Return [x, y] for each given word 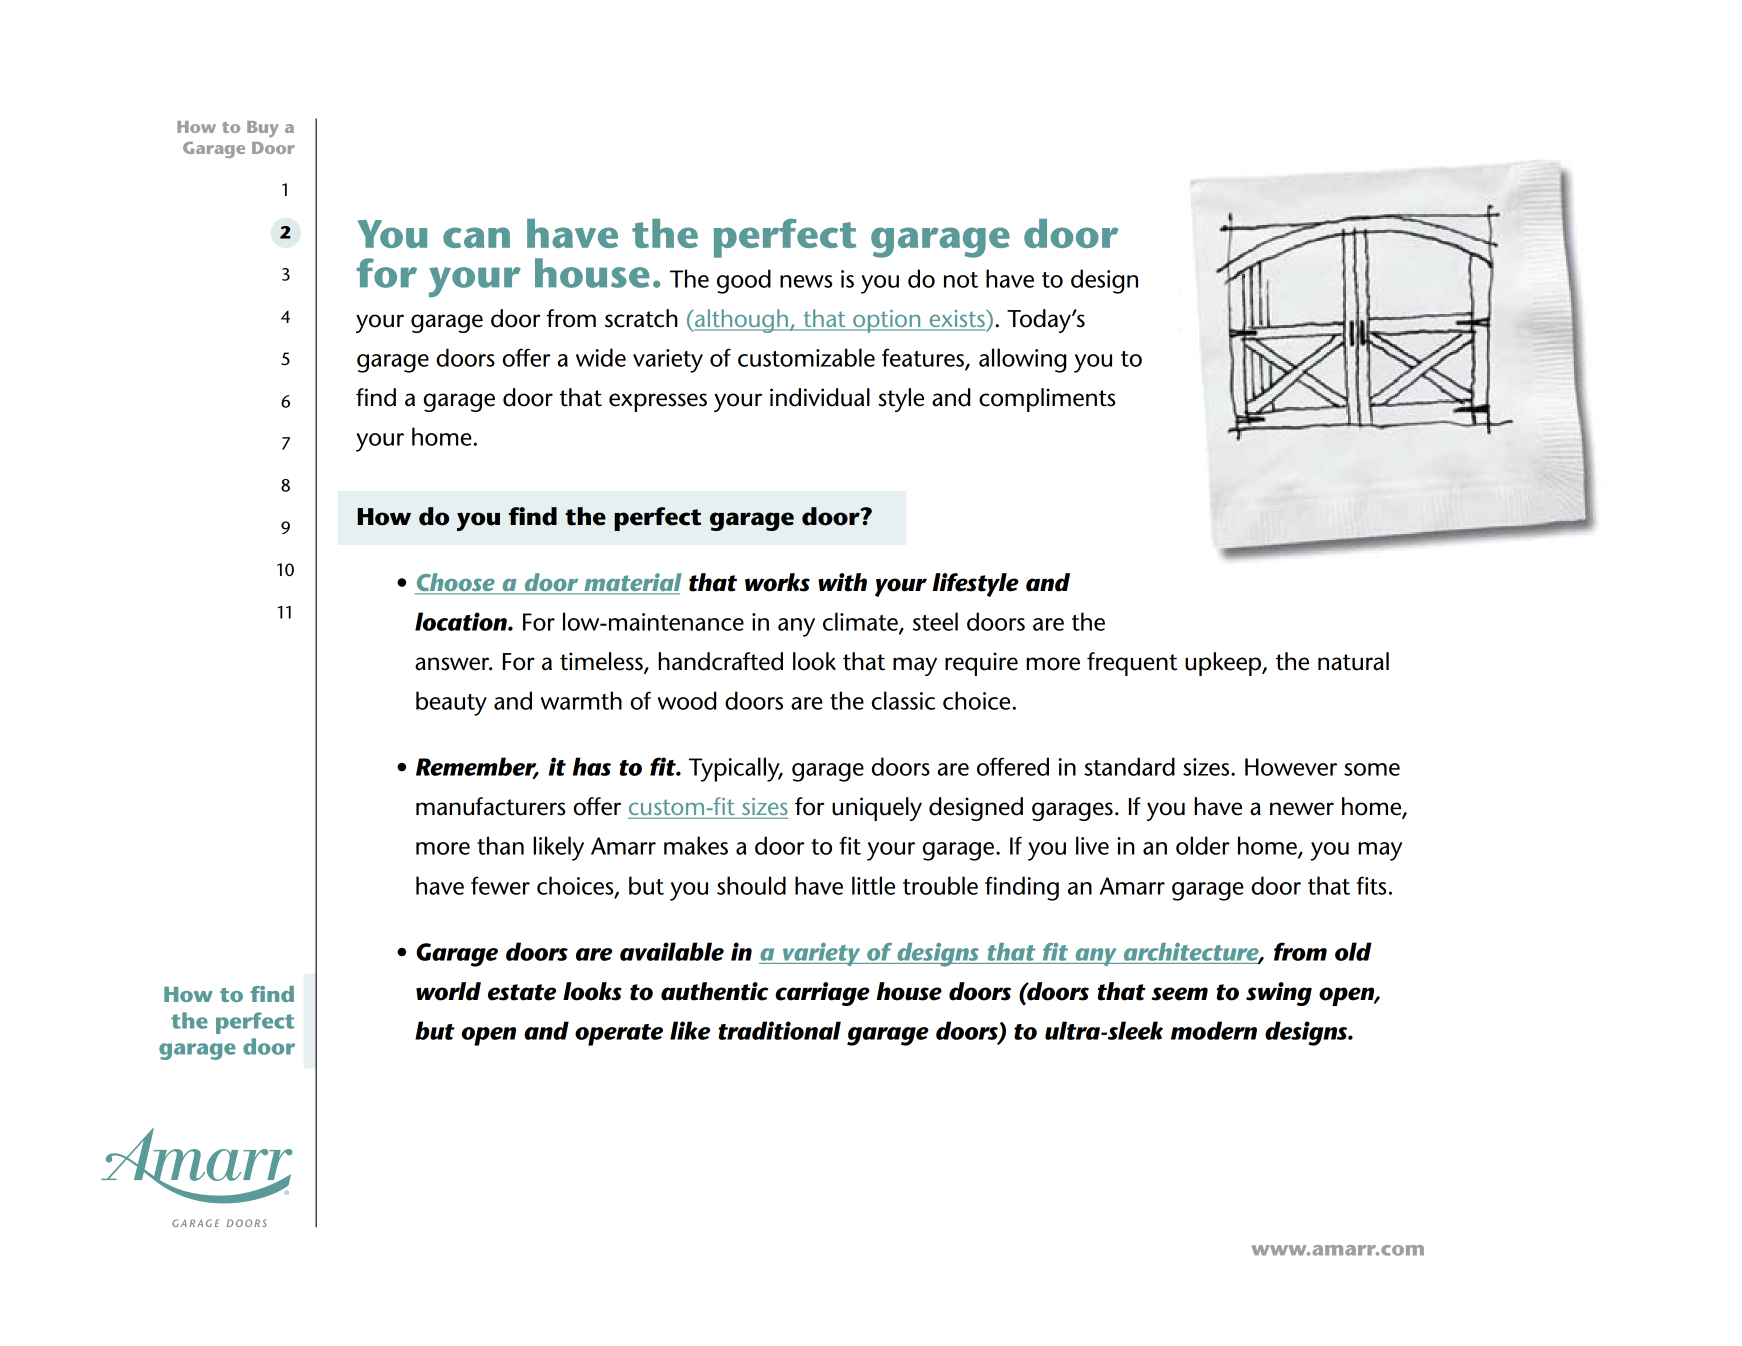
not [961, 280]
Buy [262, 129]
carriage [822, 994]
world [448, 991]
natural [1353, 661]
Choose [456, 583]
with [842, 582]
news [806, 281]
